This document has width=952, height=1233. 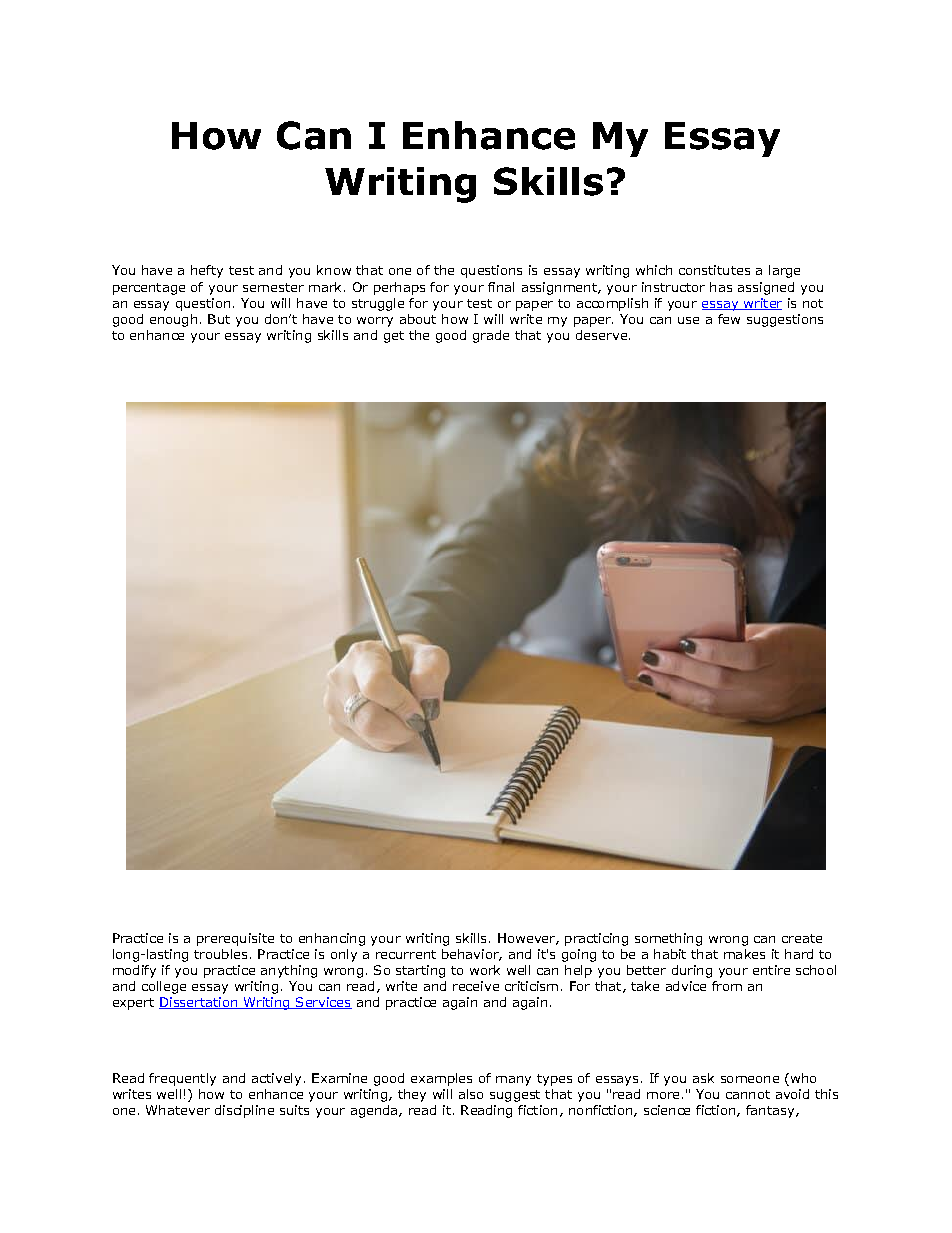 What do you see at coordinates (501, 287) in the document?
I see `final` at bounding box center [501, 287].
